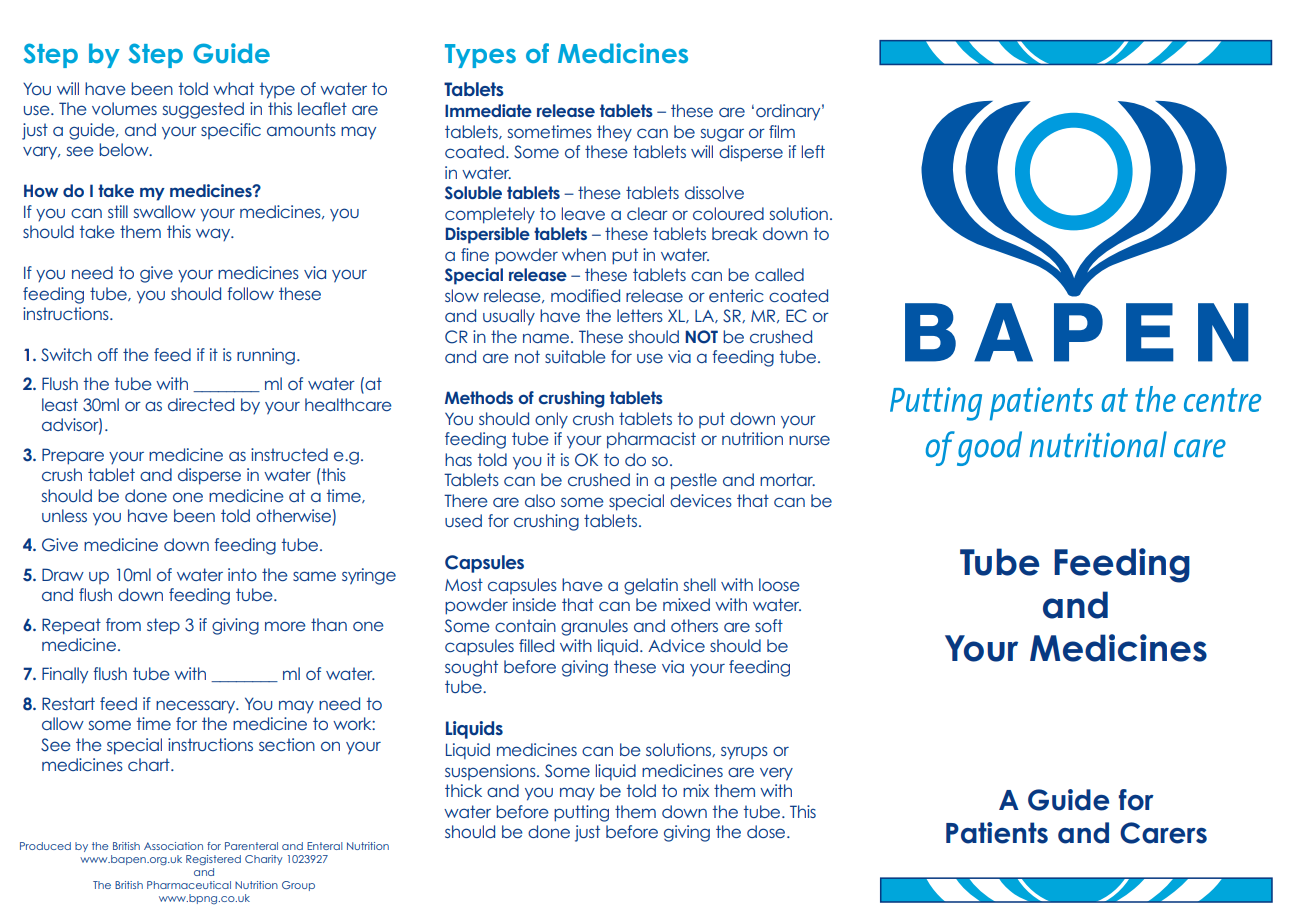  Describe the element at coordinates (197, 706) in the page. I see `necessary` at that location.
